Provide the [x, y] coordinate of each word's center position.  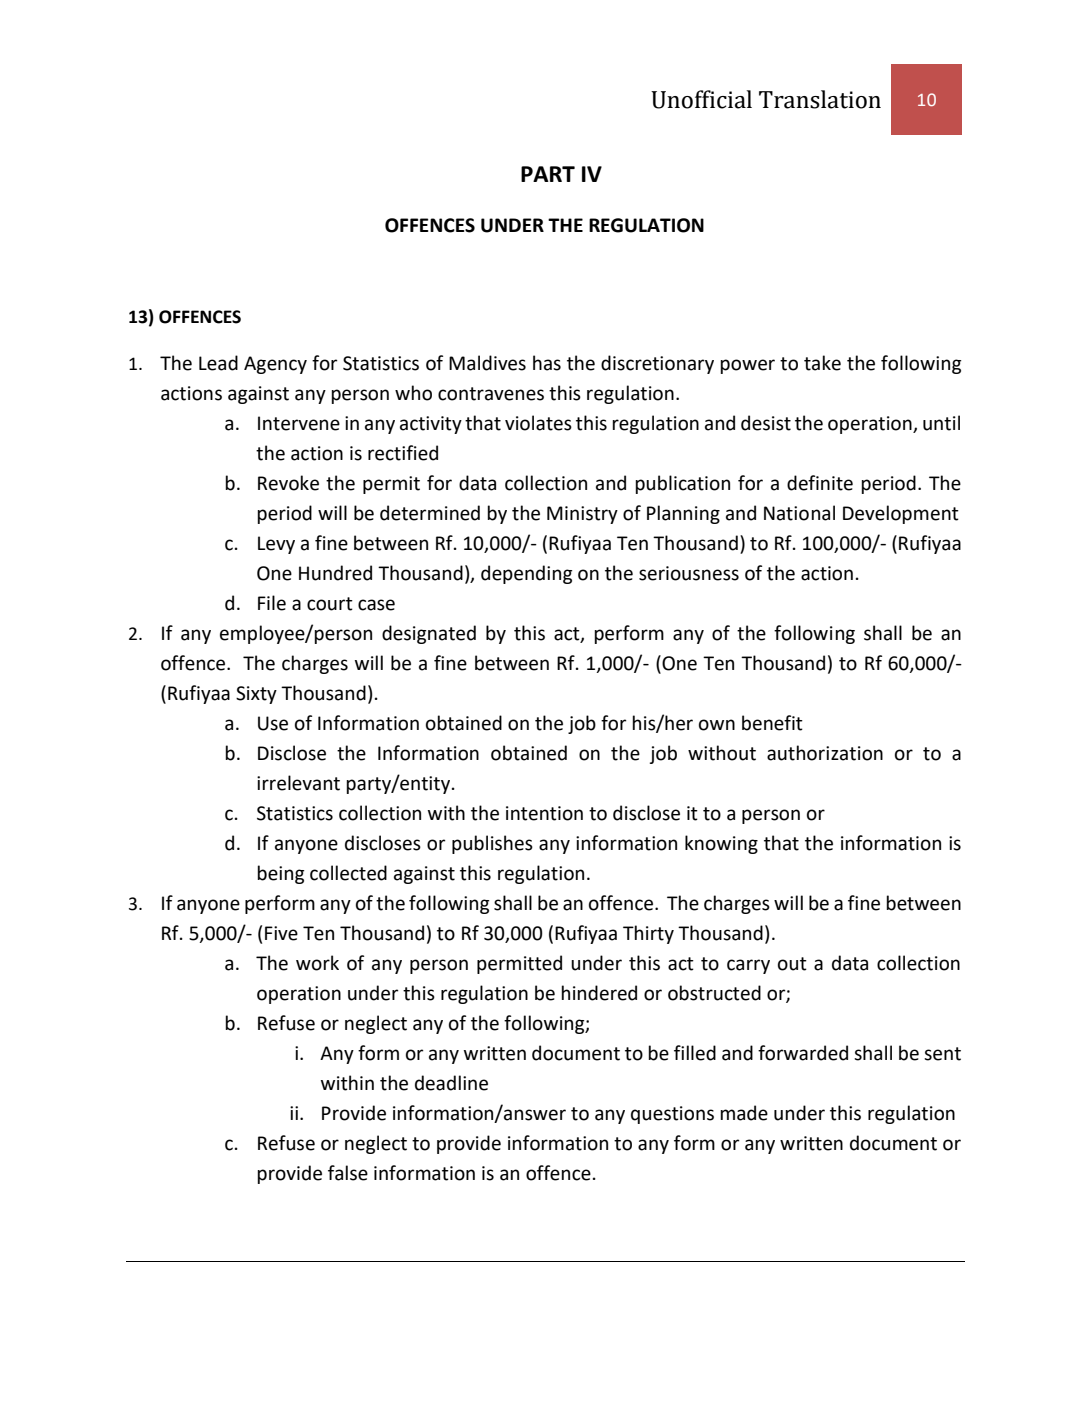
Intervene [299, 423]
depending [526, 574]
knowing [721, 844]
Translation [820, 99]
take [822, 363]
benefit [772, 723]
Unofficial [701, 99]
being [280, 874]
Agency [275, 365]
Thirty [648, 934]
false [348, 1173]
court [330, 604]
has [547, 363]
